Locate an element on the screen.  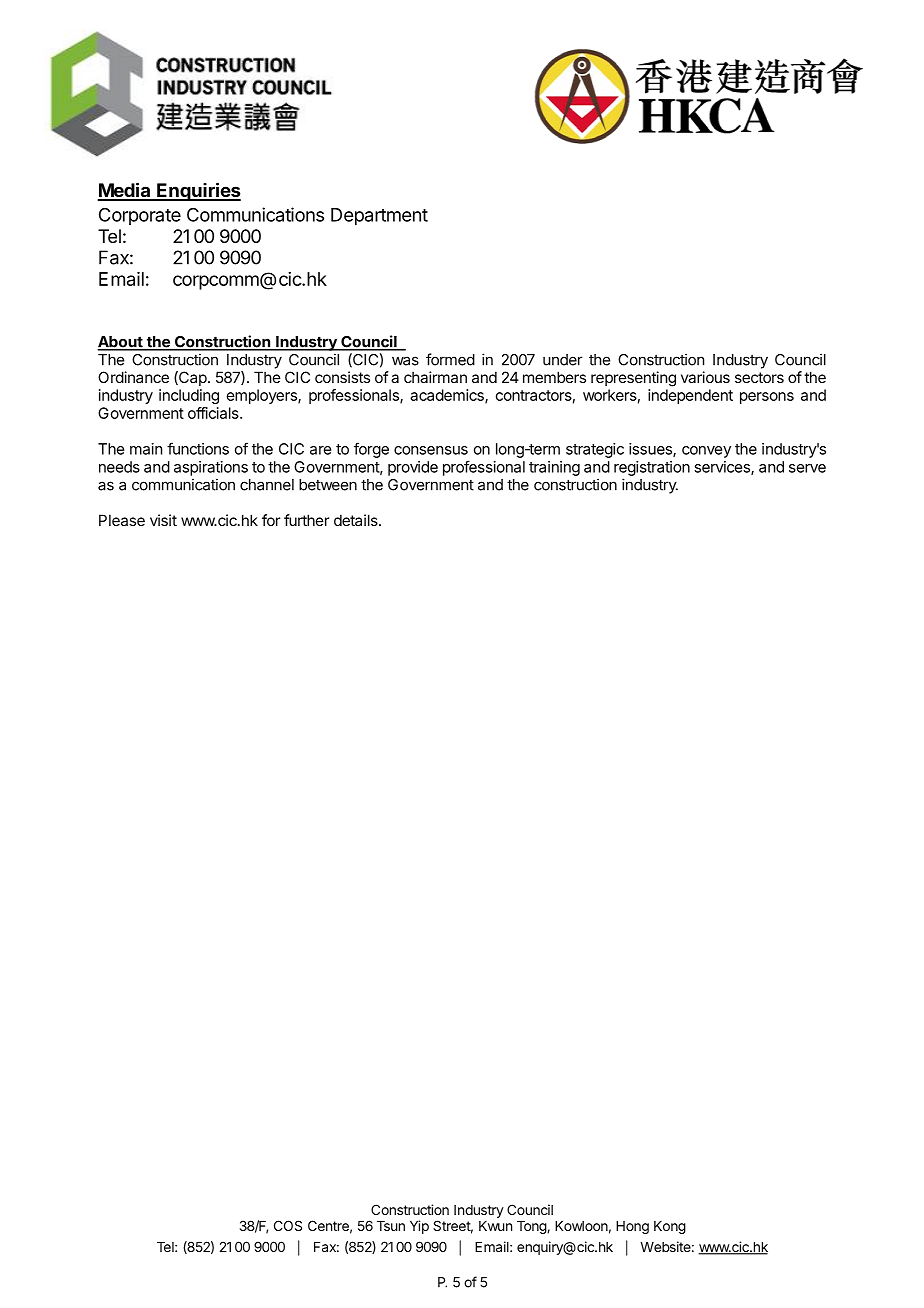
various is located at coordinates (705, 377).
